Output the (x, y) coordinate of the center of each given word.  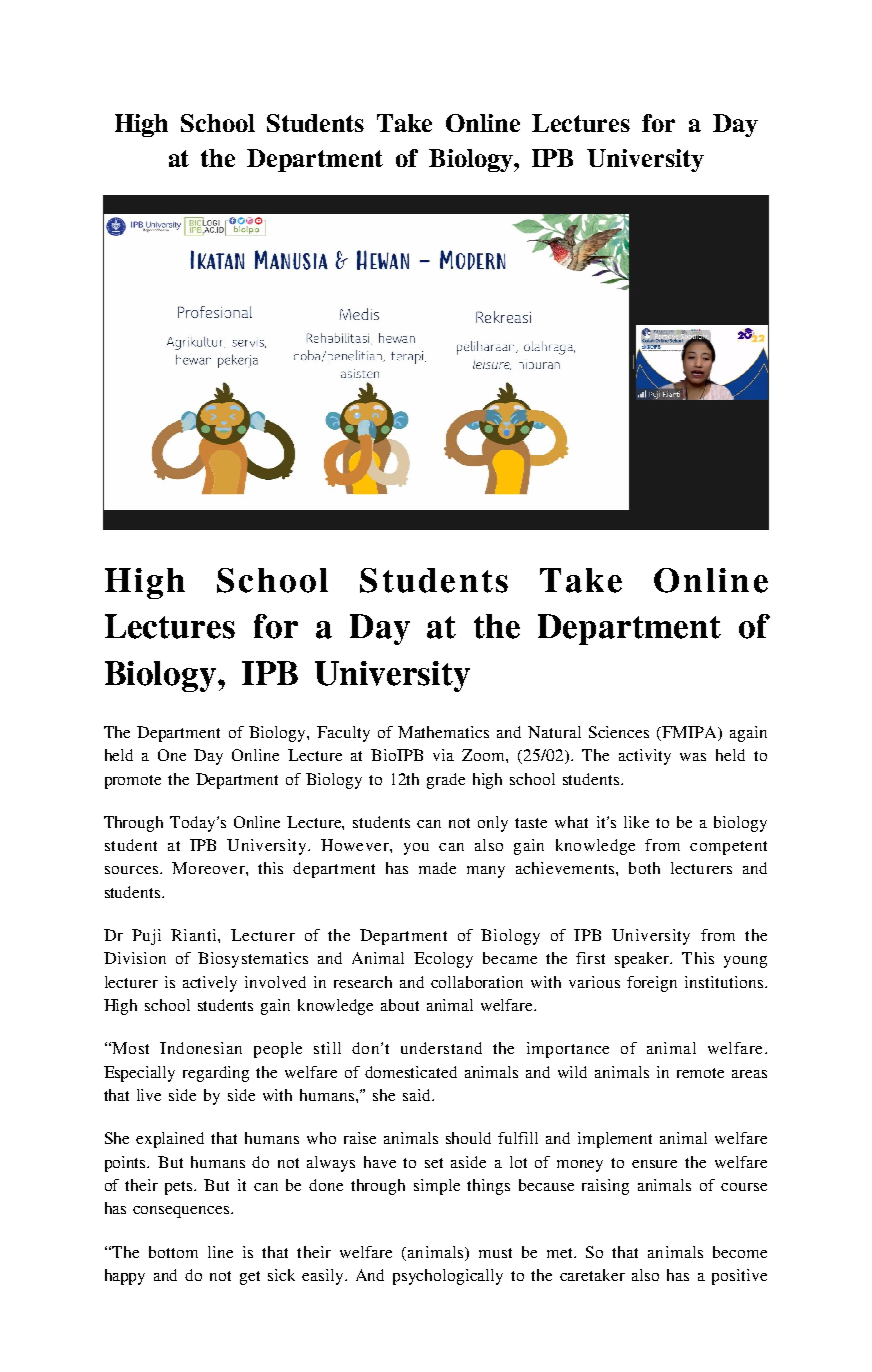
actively (210, 984)
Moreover (209, 868)
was (693, 757)
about (400, 1005)
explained (170, 1140)
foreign (652, 984)
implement (615, 1140)
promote (133, 782)
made (437, 868)
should (468, 1138)
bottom (173, 1252)
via (443, 755)
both (644, 868)
